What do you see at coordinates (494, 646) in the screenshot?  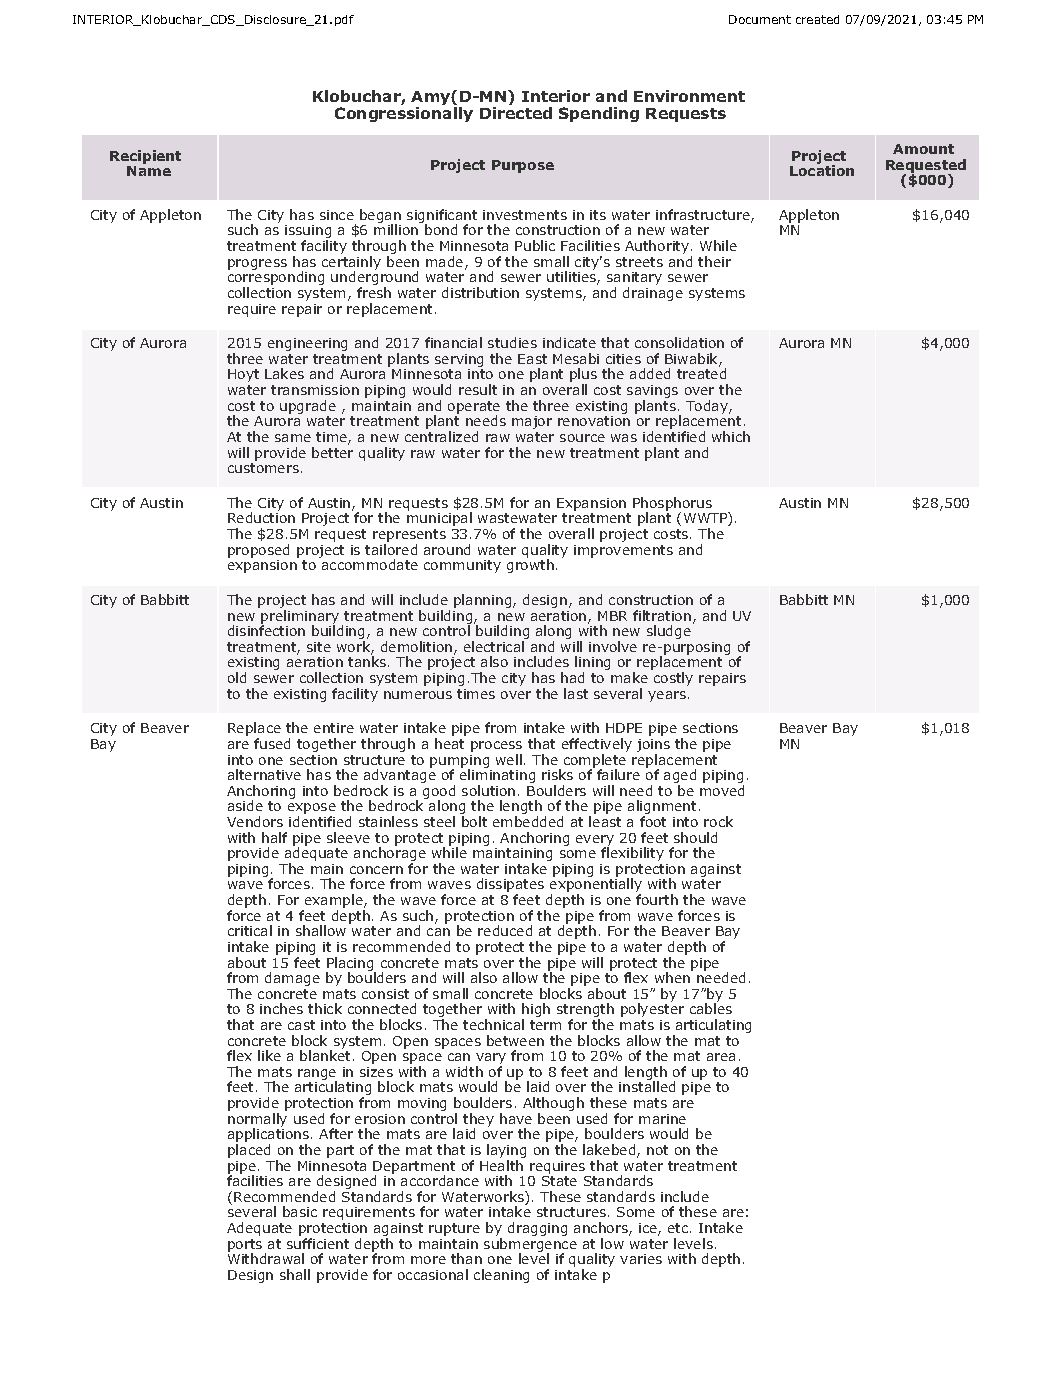 I see `electrical` at bounding box center [494, 646].
